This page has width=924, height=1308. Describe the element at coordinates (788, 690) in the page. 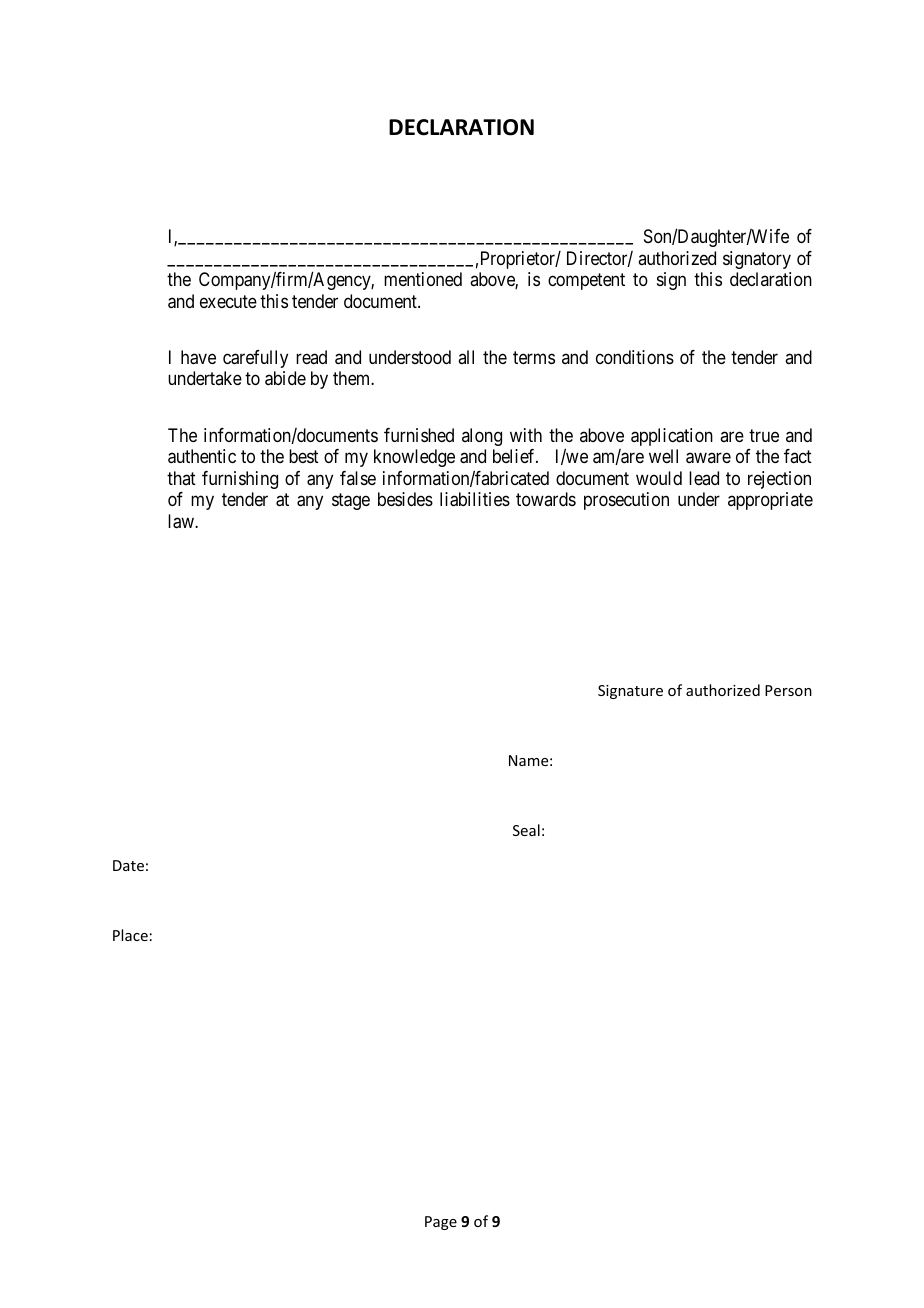

I see `Person` at that location.
